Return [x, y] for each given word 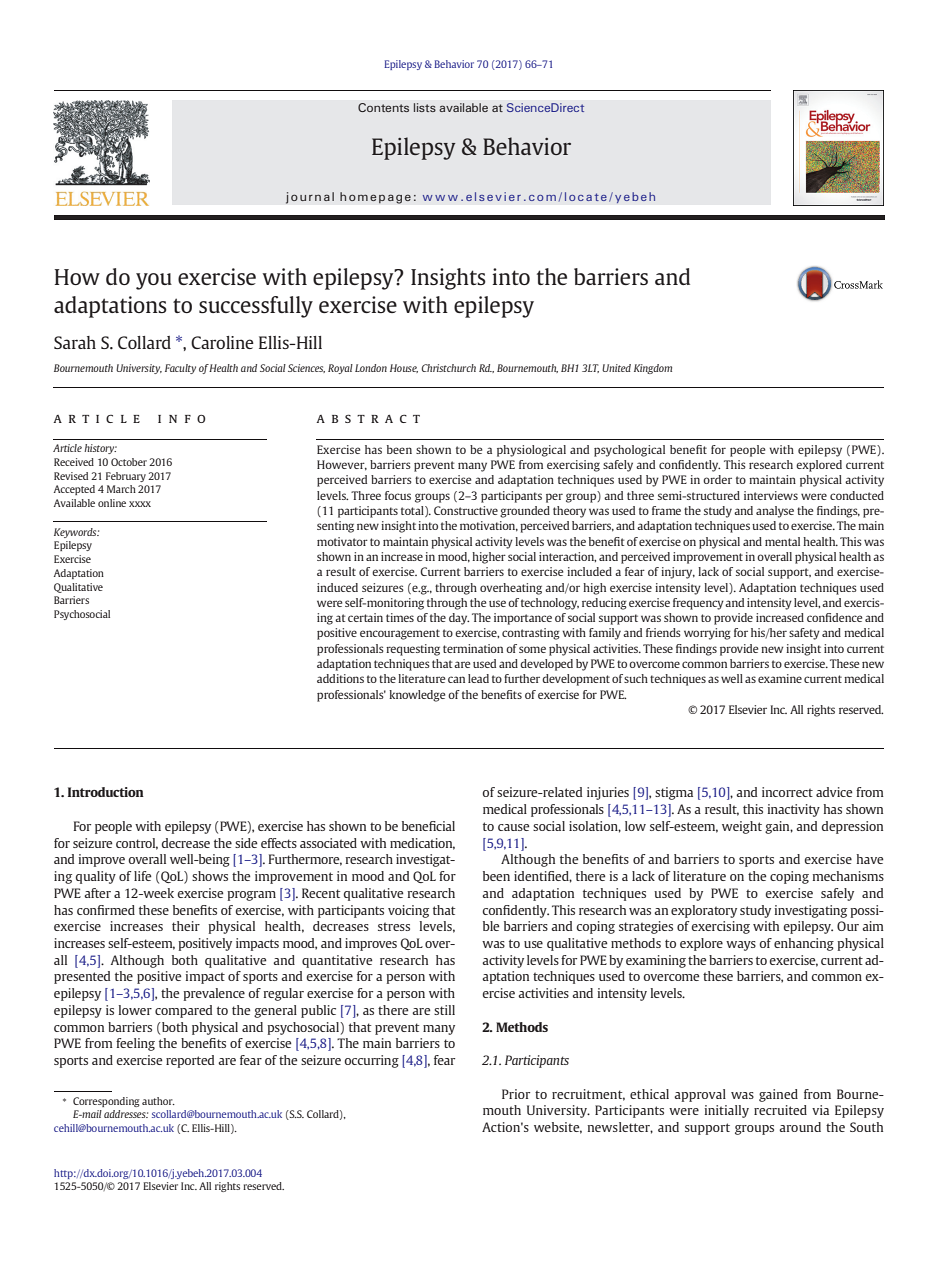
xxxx [140, 504]
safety [804, 634]
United [616, 368]
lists [425, 107]
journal [310, 198]
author [158, 1101]
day [459, 619]
